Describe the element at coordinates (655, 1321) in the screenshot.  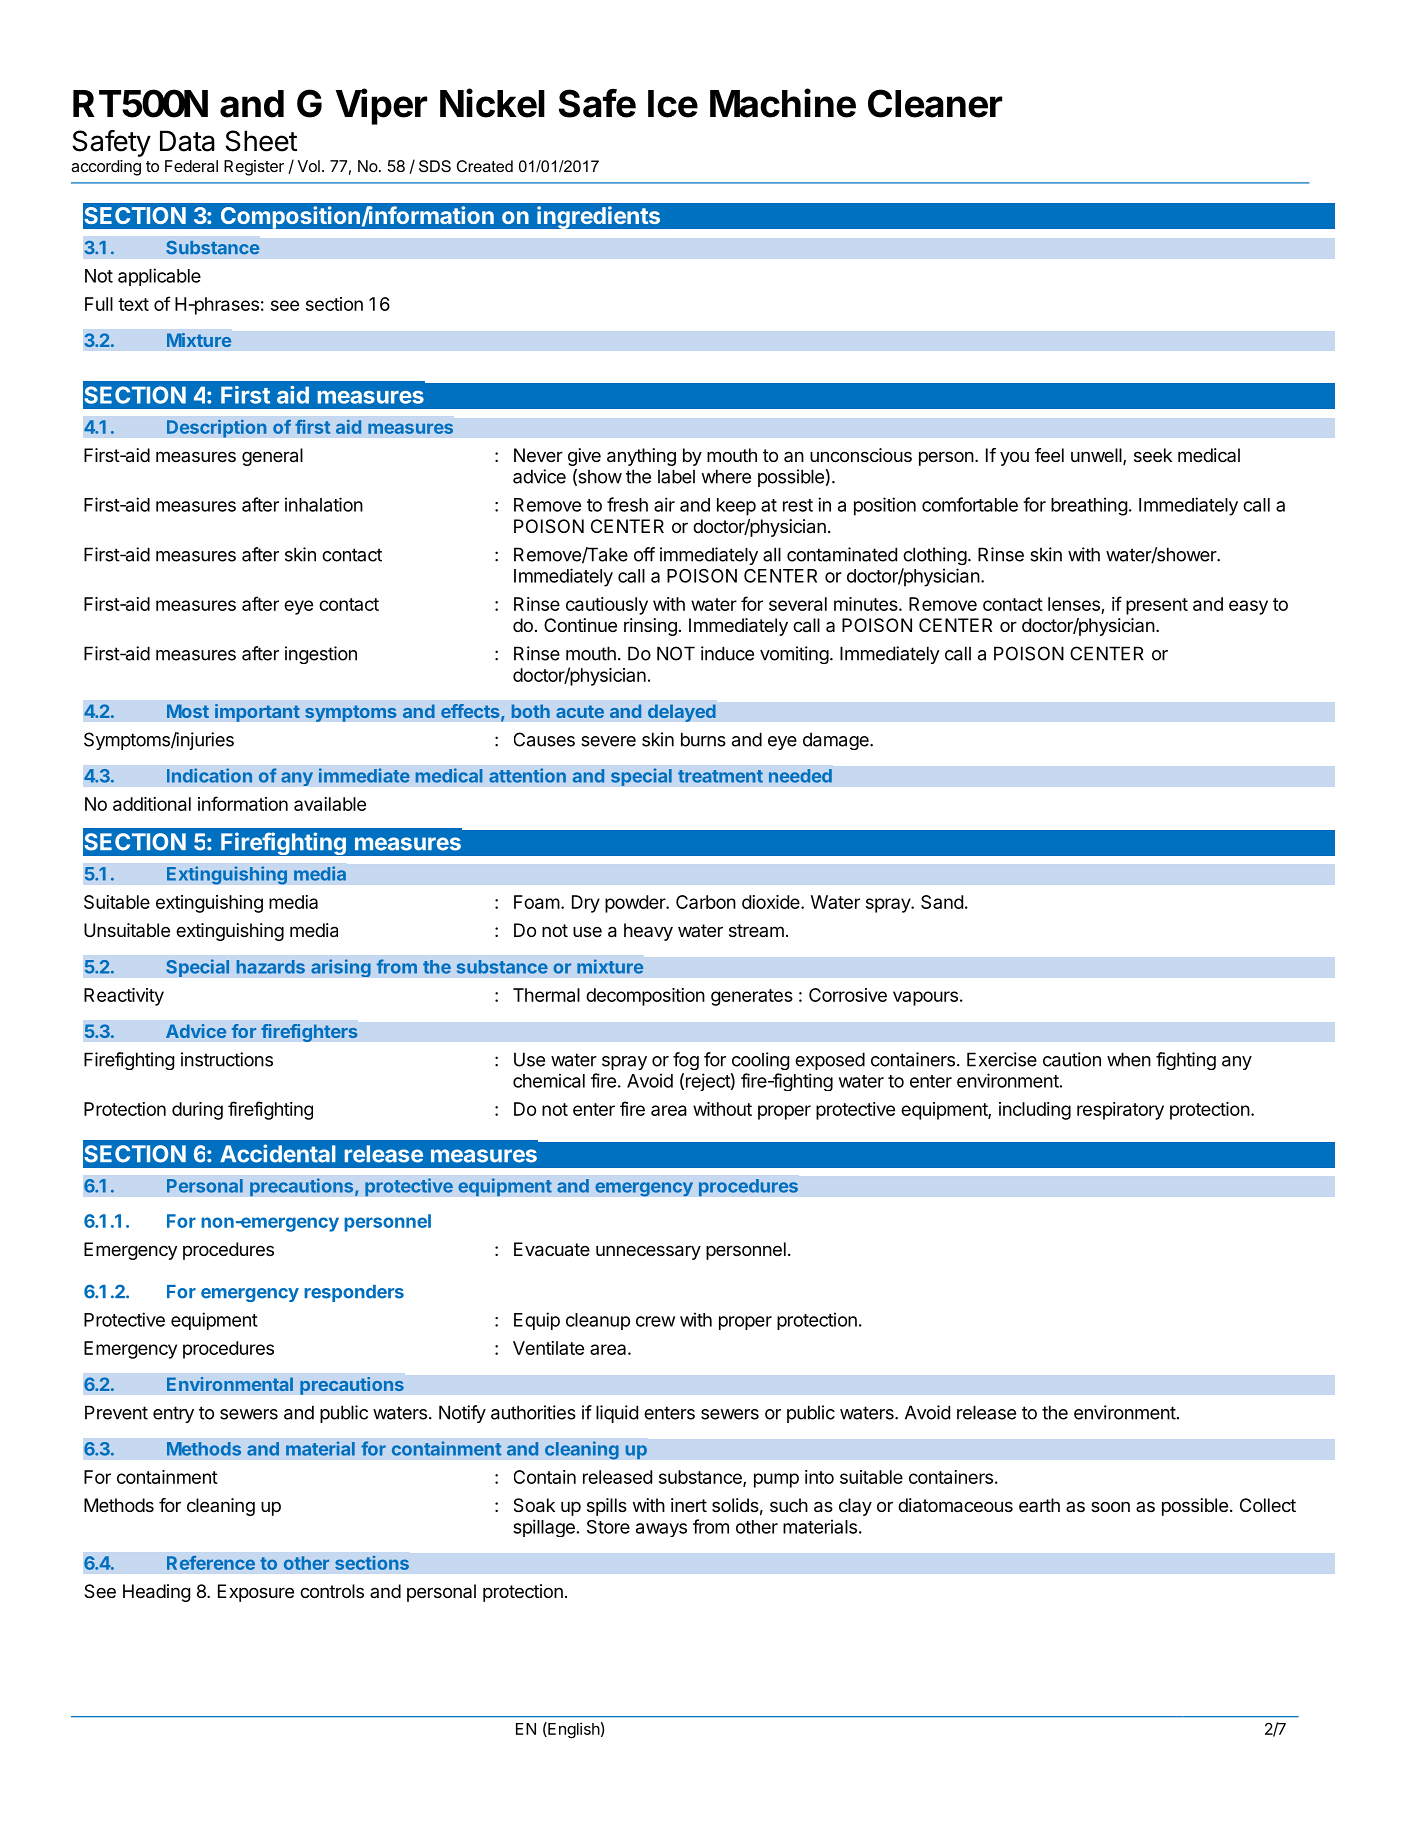
I see `crew` at that location.
